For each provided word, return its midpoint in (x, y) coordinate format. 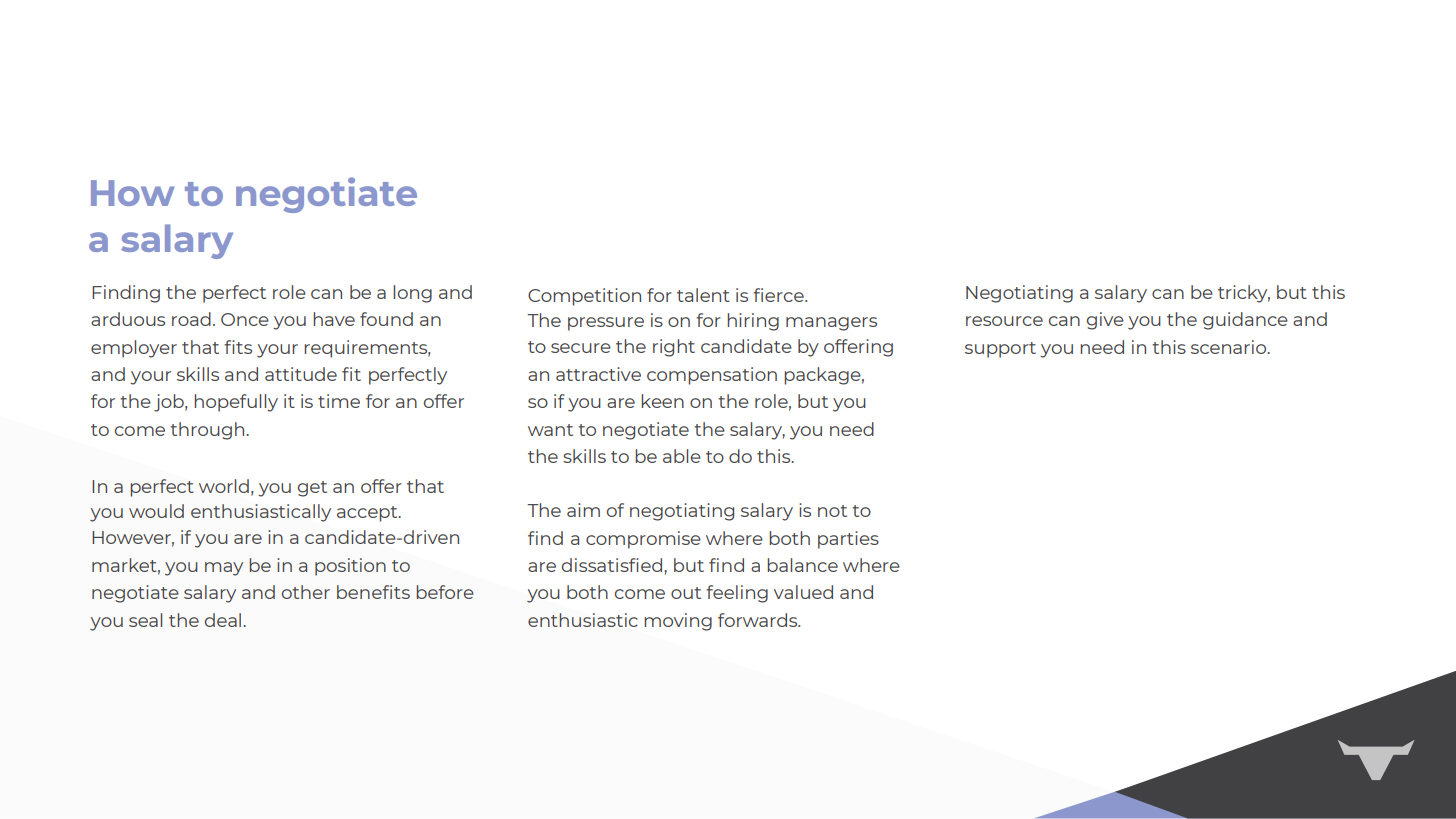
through (208, 431)
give (1105, 321)
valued (803, 592)
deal (224, 620)
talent (703, 295)
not (832, 511)
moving (678, 622)
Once (245, 319)
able (682, 456)
